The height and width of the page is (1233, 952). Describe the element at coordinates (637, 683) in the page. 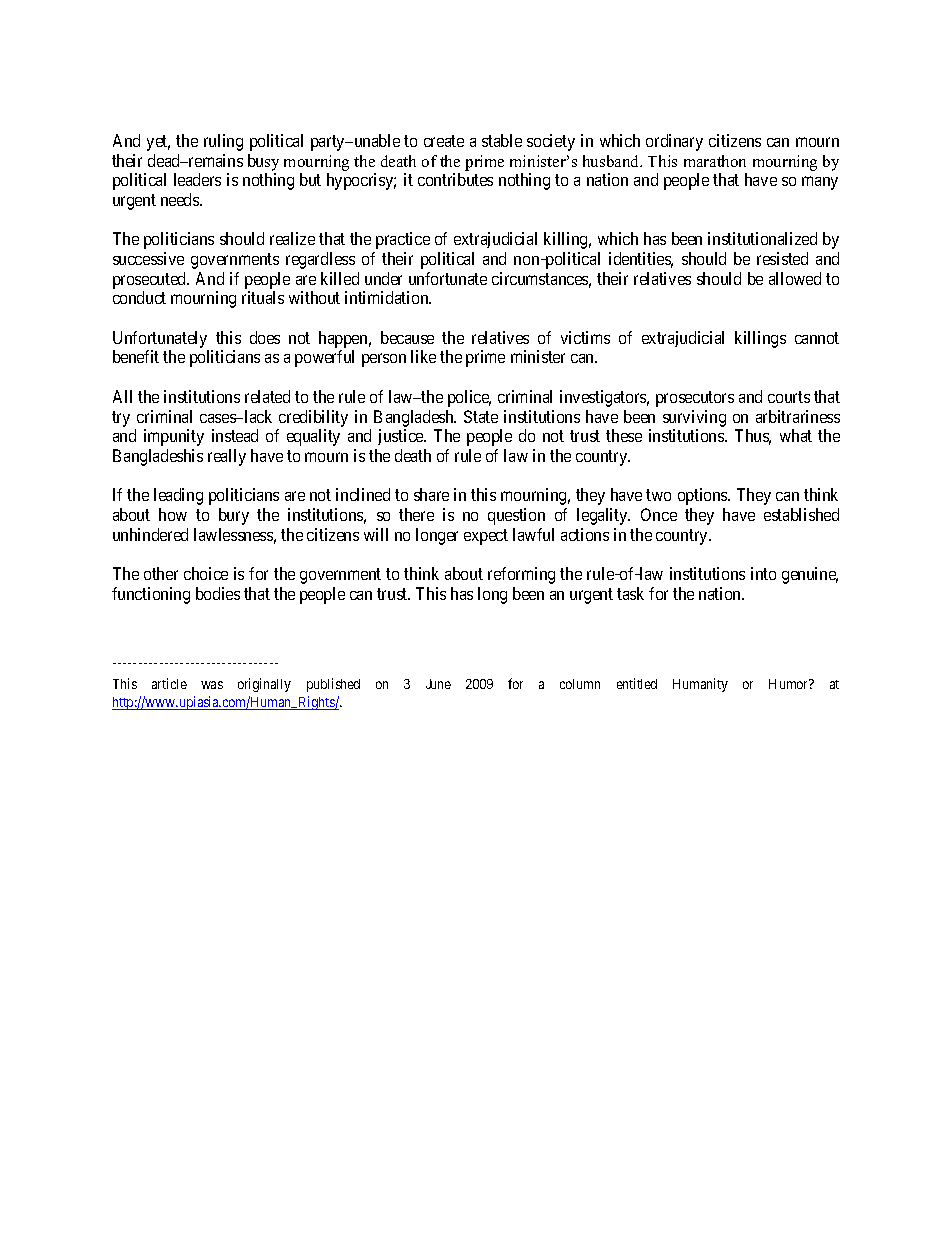

I see `entitled` at that location.
